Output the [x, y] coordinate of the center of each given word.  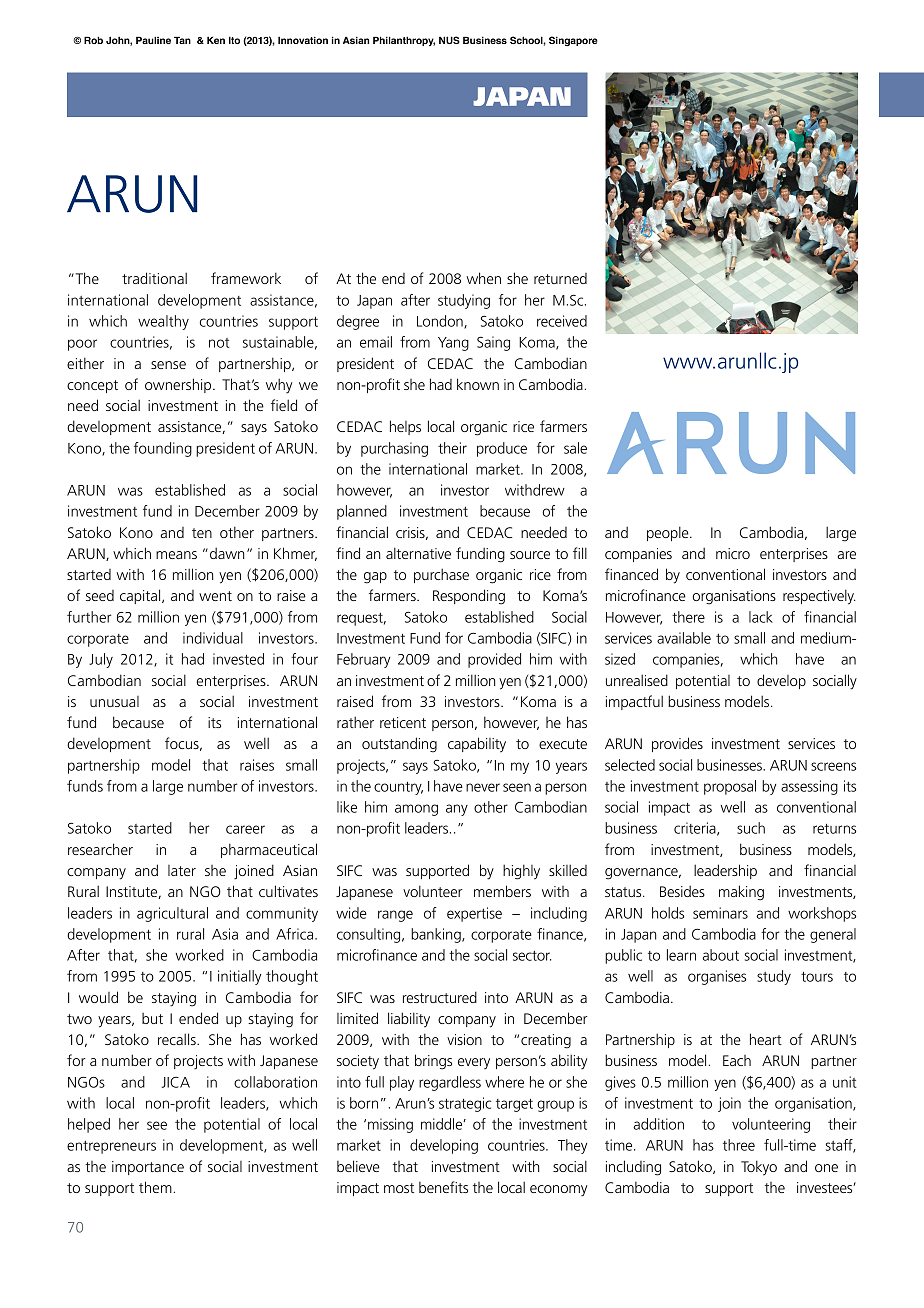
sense [168, 365]
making [741, 893]
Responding [469, 597]
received [562, 321]
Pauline [153, 40]
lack [761, 617]
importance [148, 1168]
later [182, 870]
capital [141, 596]
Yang [453, 344]
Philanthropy [404, 41]
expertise [474, 914]
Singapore [573, 41]
